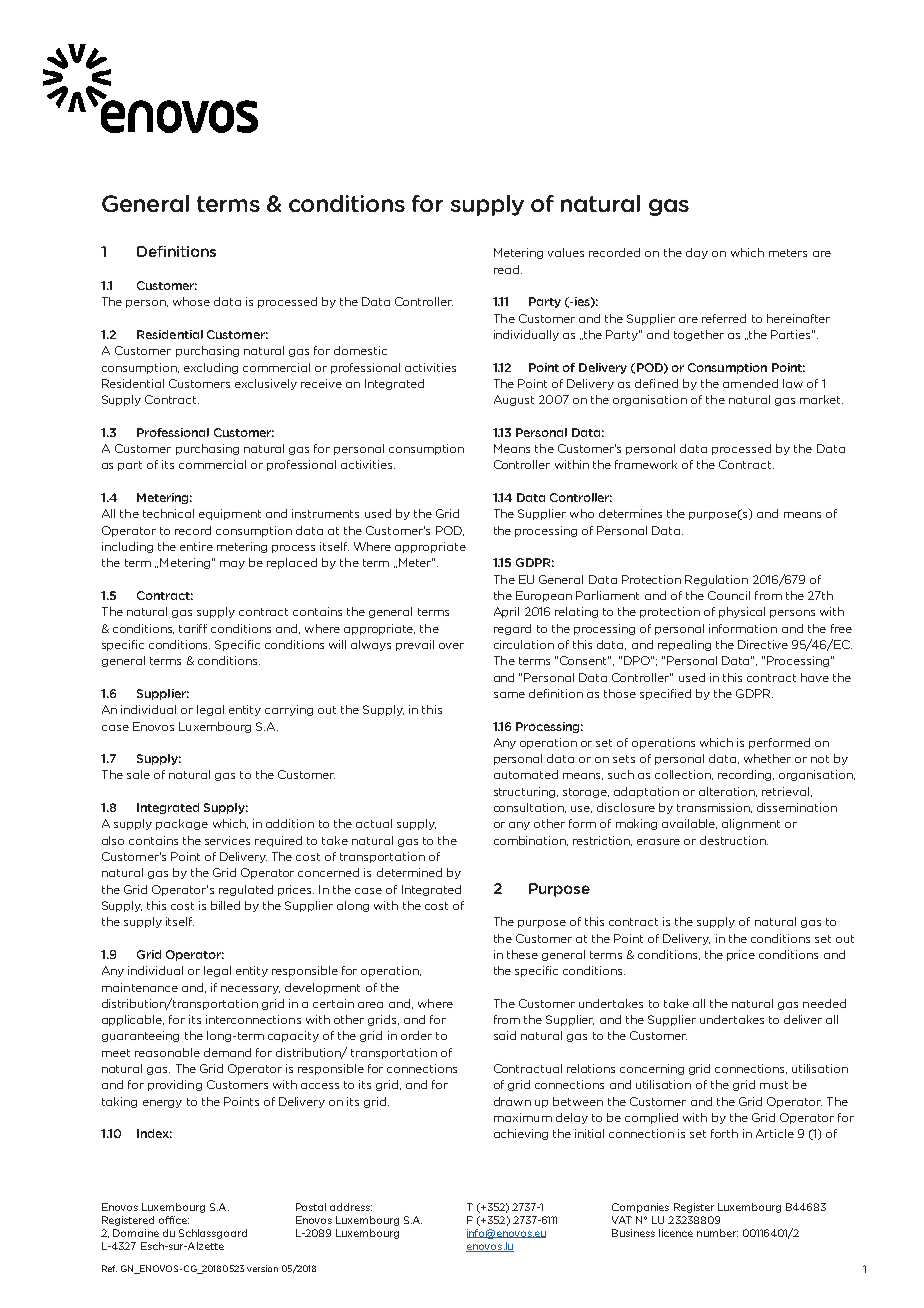 Image resolution: width=924 pixels, height=1308 pixels. Describe the element at coordinates (174, 1220) in the screenshot. I see `office` at that location.
